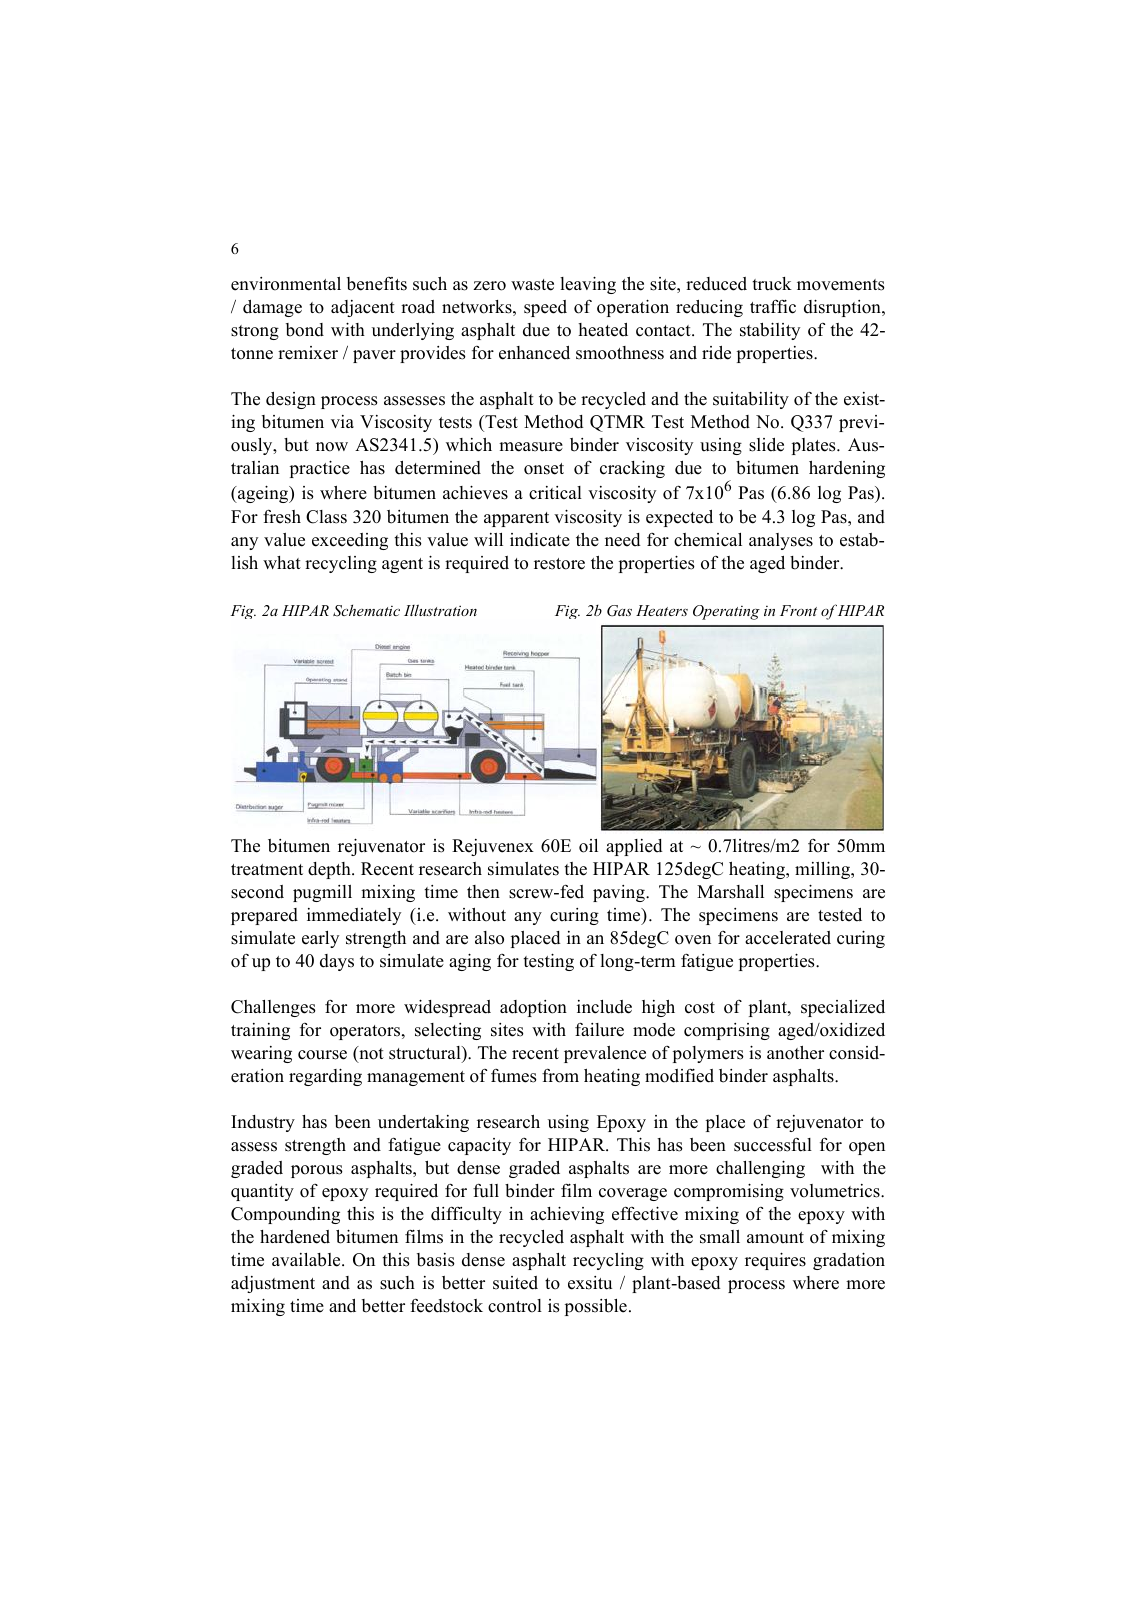  What do you see at coordinates (775, 1261) in the screenshot?
I see `requires` at bounding box center [775, 1261].
